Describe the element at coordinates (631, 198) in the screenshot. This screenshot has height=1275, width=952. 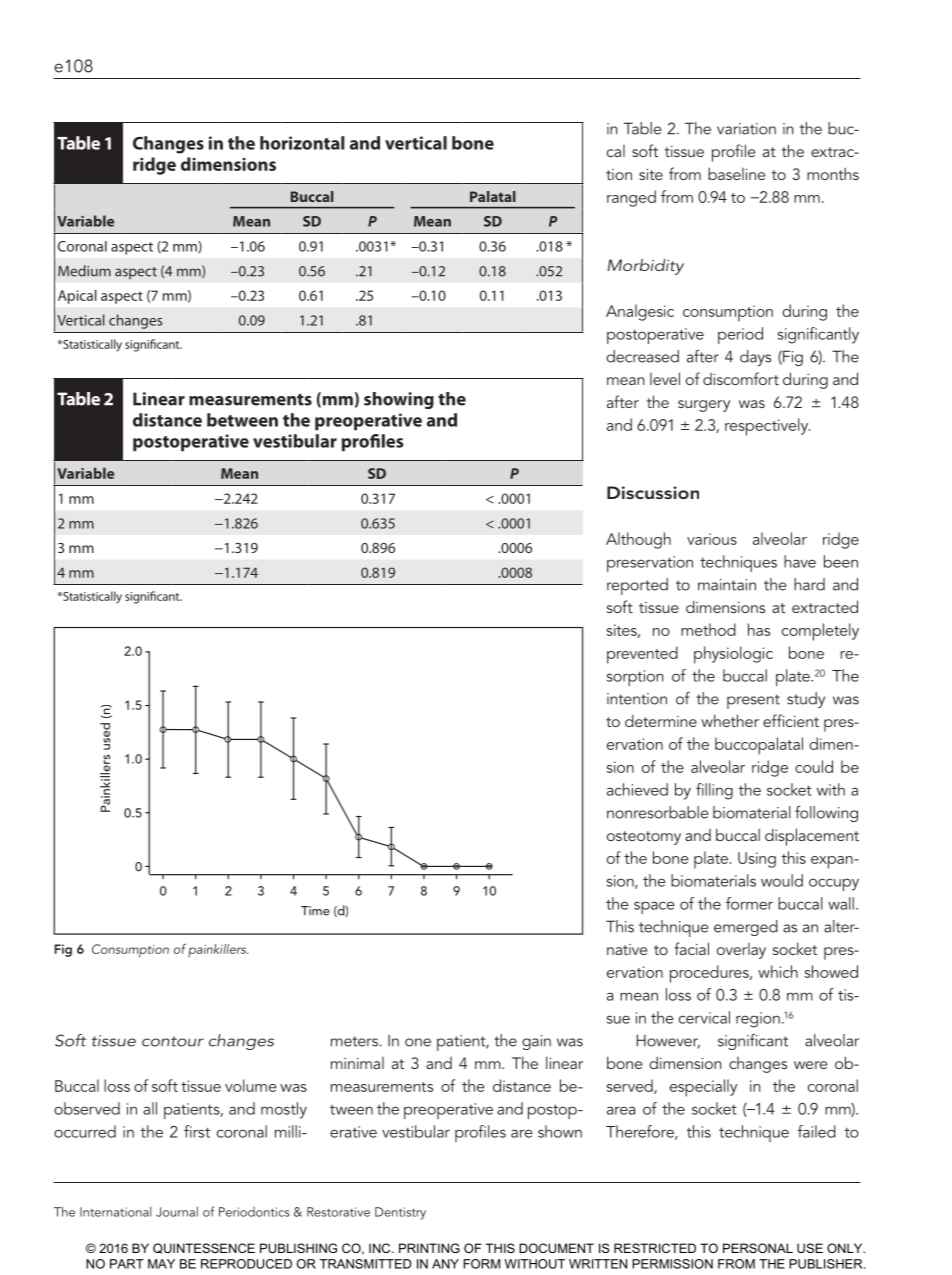
I see `ranged` at that location.
